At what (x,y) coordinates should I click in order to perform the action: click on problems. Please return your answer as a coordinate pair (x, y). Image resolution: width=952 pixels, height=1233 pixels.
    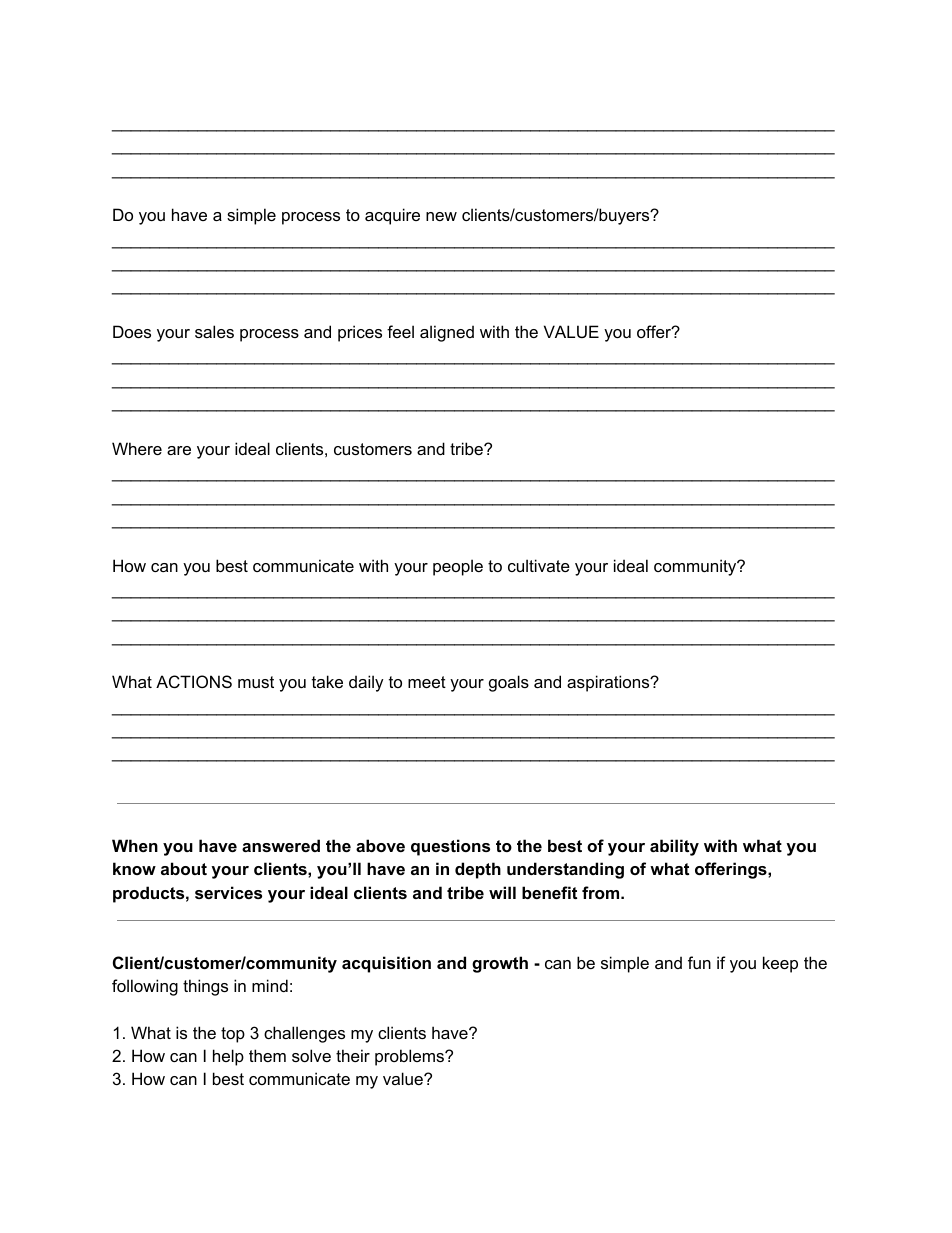
    Looking at the image, I should click on (410, 1057).
